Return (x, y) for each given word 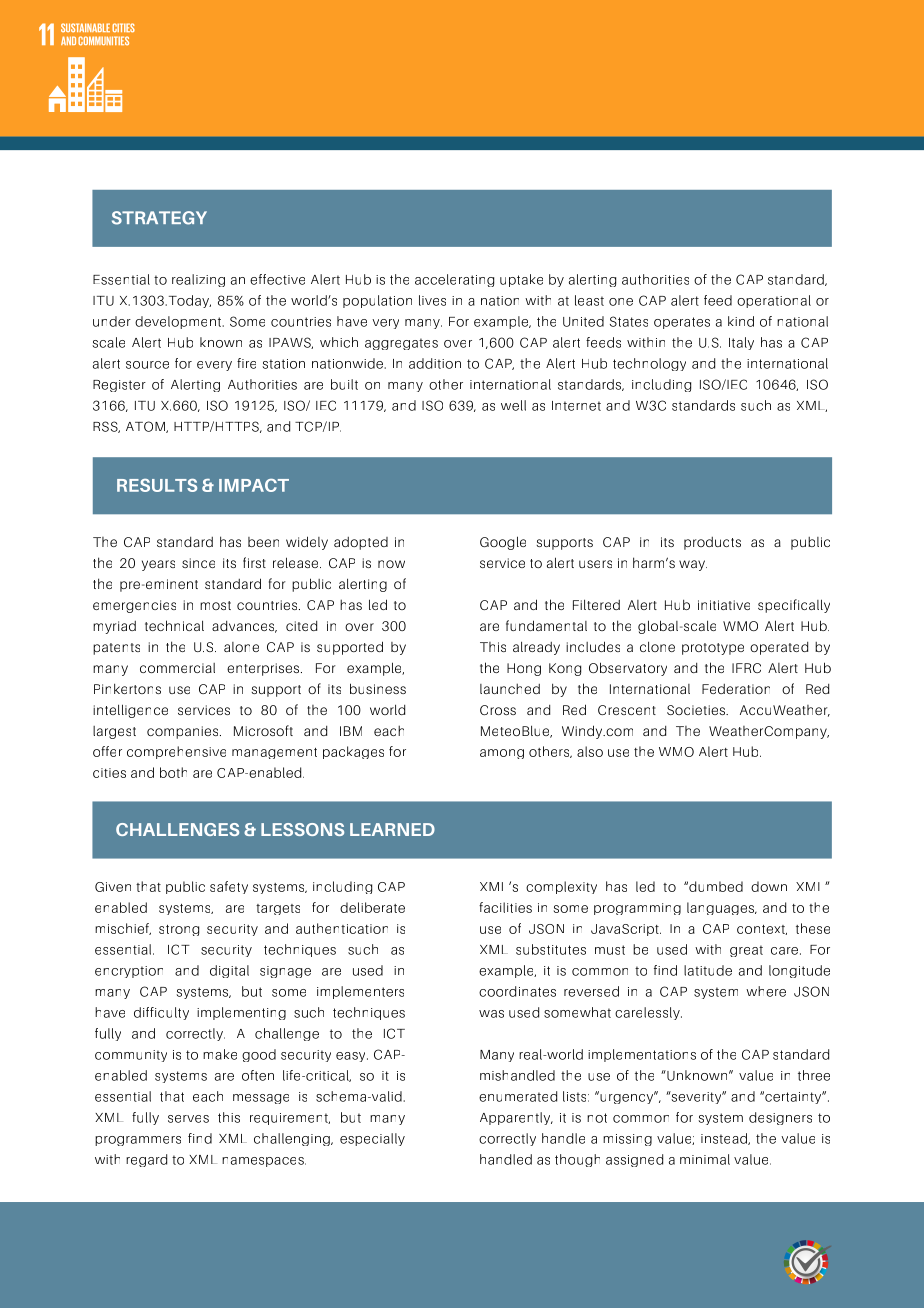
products (712, 543)
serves (188, 1119)
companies (184, 732)
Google (503, 543)
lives (432, 300)
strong (179, 930)
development (179, 322)
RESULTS (157, 485)
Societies (697, 710)
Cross (498, 710)
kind (741, 321)
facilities (505, 907)
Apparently (516, 1118)
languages (722, 908)
